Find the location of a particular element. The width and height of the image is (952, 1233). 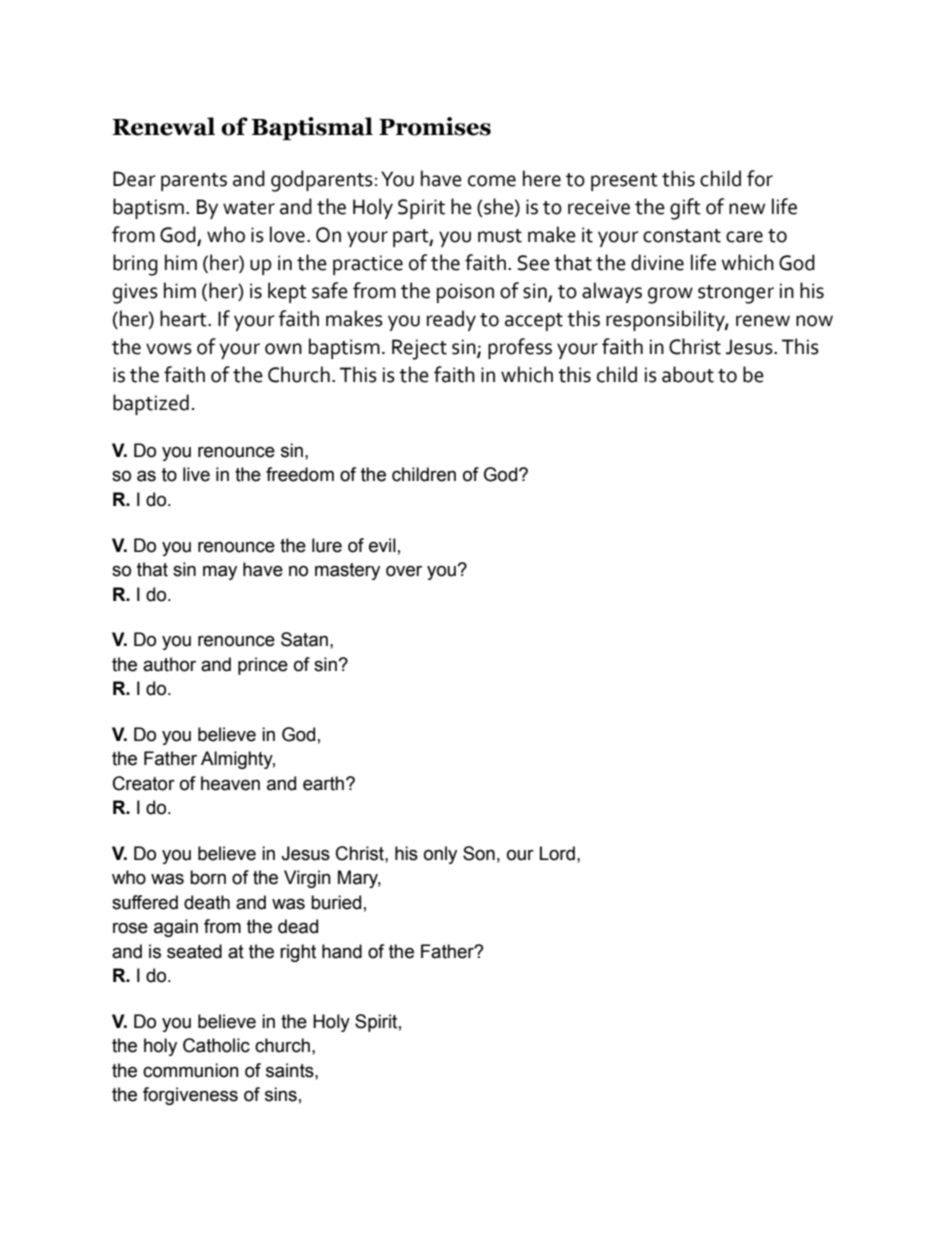

Lord is located at coordinates (557, 853).
